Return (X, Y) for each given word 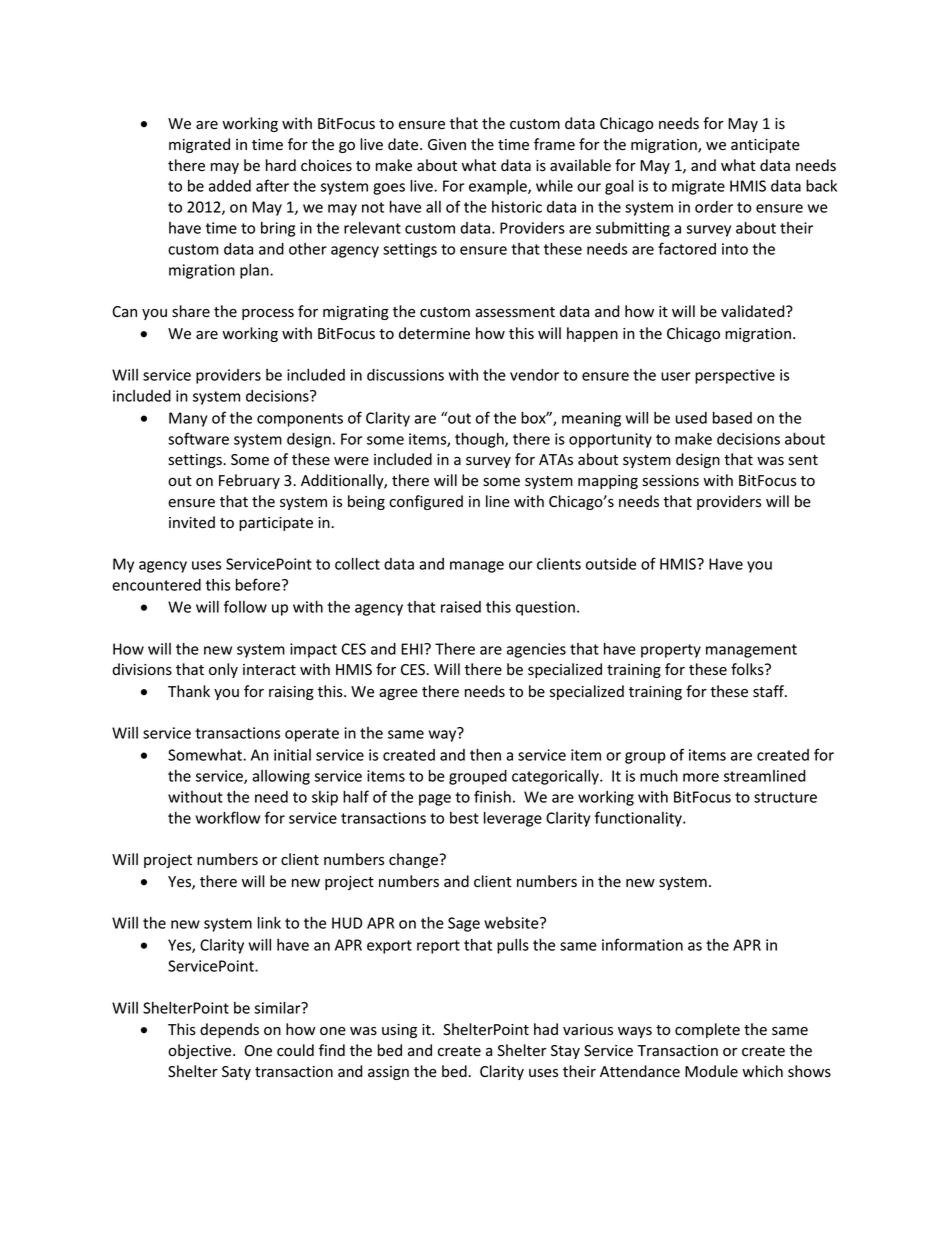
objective (201, 1051)
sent (803, 460)
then (485, 754)
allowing (281, 777)
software (198, 438)
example (499, 187)
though (480, 440)
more (701, 777)
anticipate (765, 146)
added (230, 186)
